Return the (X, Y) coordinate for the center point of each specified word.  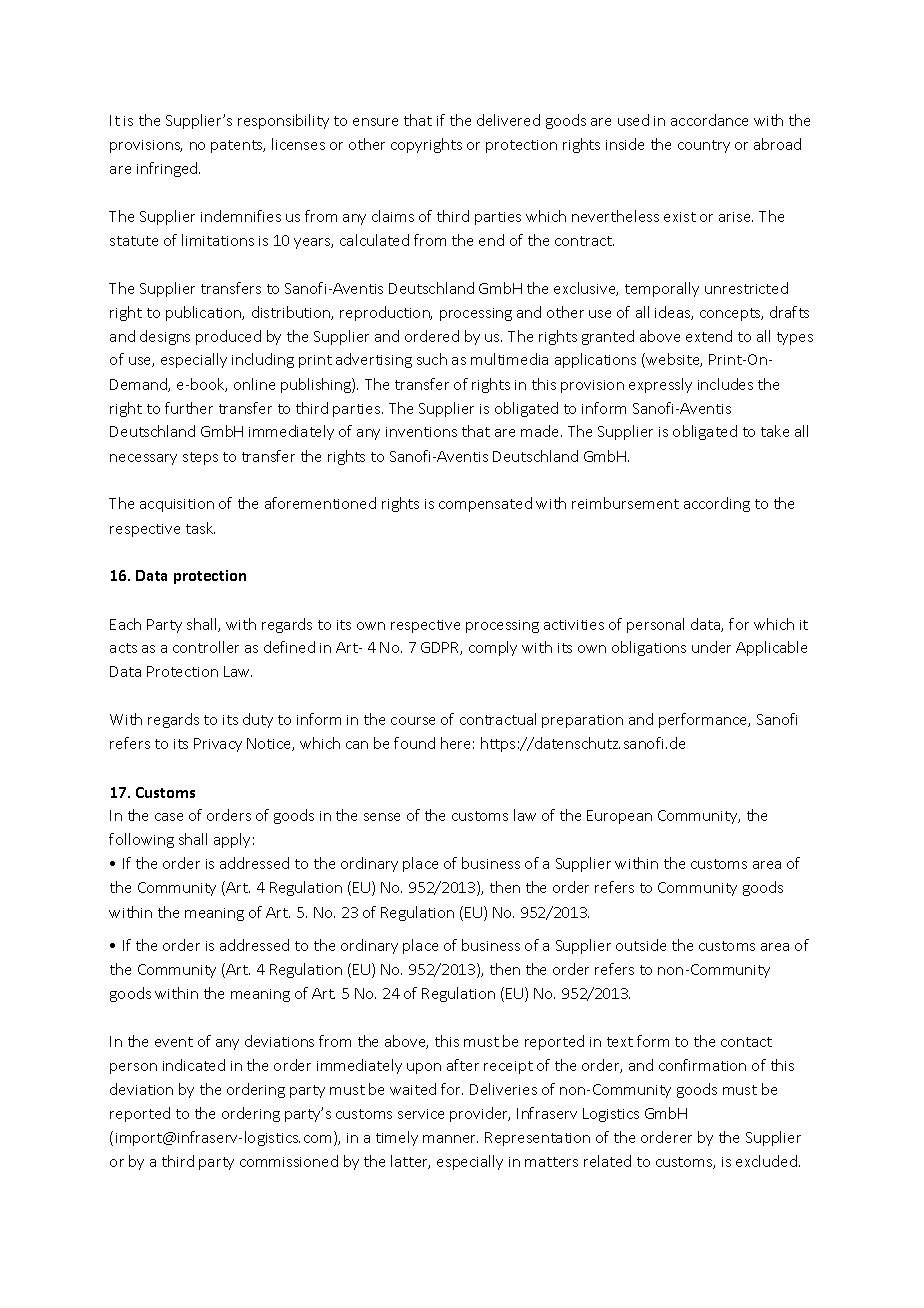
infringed (168, 169)
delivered (508, 120)
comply (493, 648)
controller (206, 647)
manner (450, 1139)
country (704, 146)
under (711, 647)
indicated (194, 1065)
